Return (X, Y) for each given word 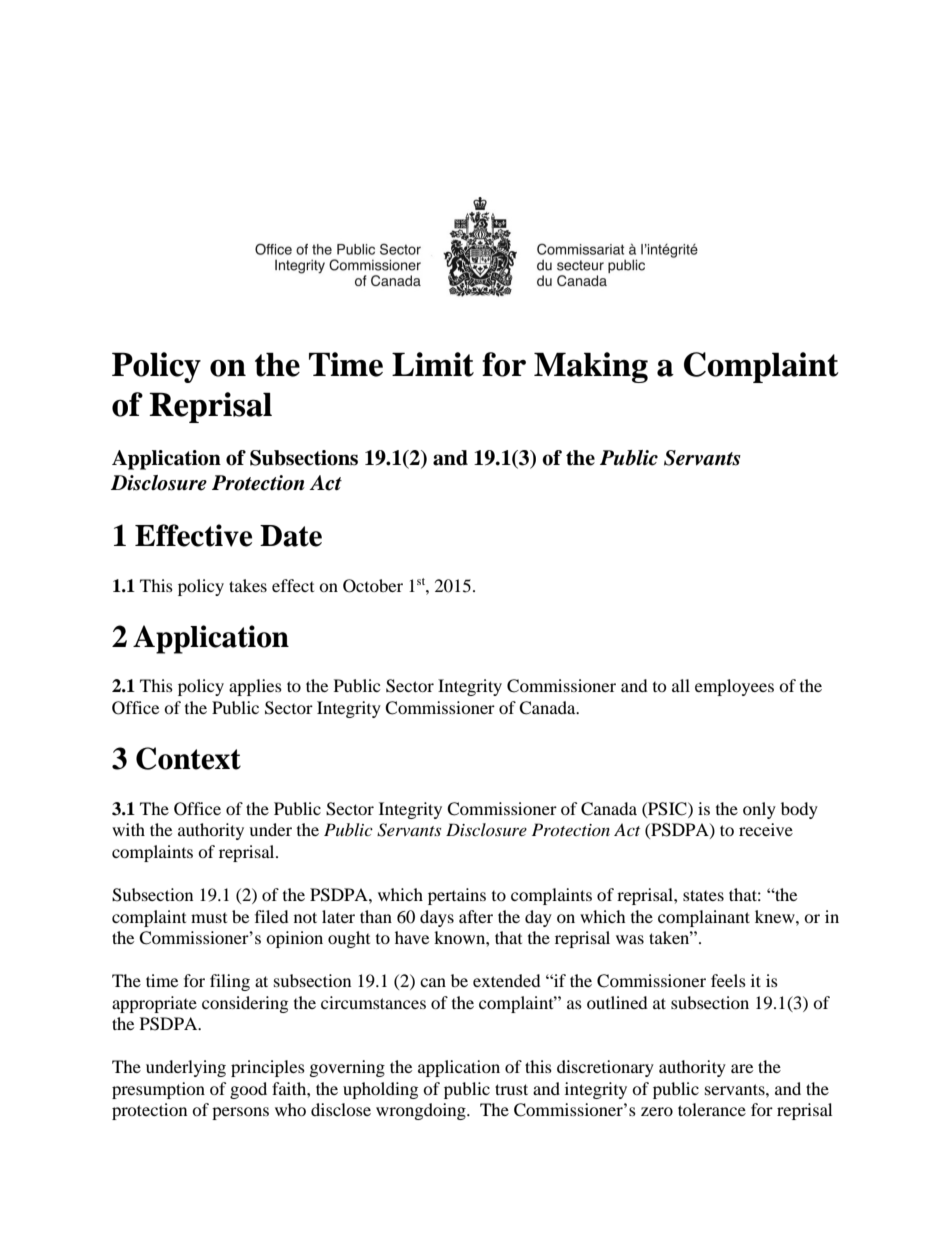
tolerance (712, 1109)
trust (511, 1089)
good (248, 1090)
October (373, 586)
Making (591, 367)
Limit (433, 364)
